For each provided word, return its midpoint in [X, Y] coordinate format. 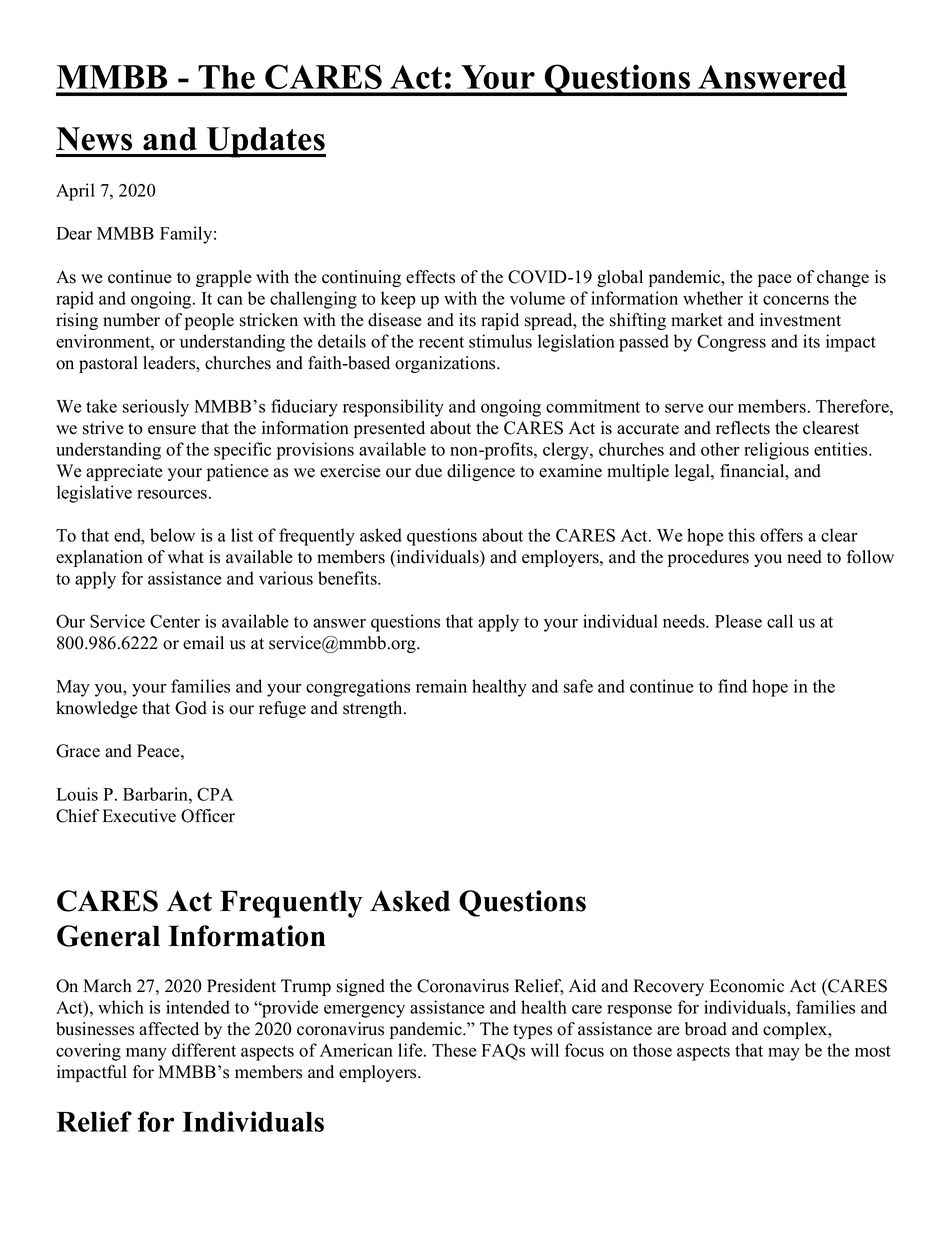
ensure [172, 430]
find [732, 686]
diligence [481, 472]
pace [775, 280]
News [94, 139]
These [454, 1050]
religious [776, 451]
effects [430, 277]
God [191, 708]
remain [441, 686]
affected [169, 1029]
